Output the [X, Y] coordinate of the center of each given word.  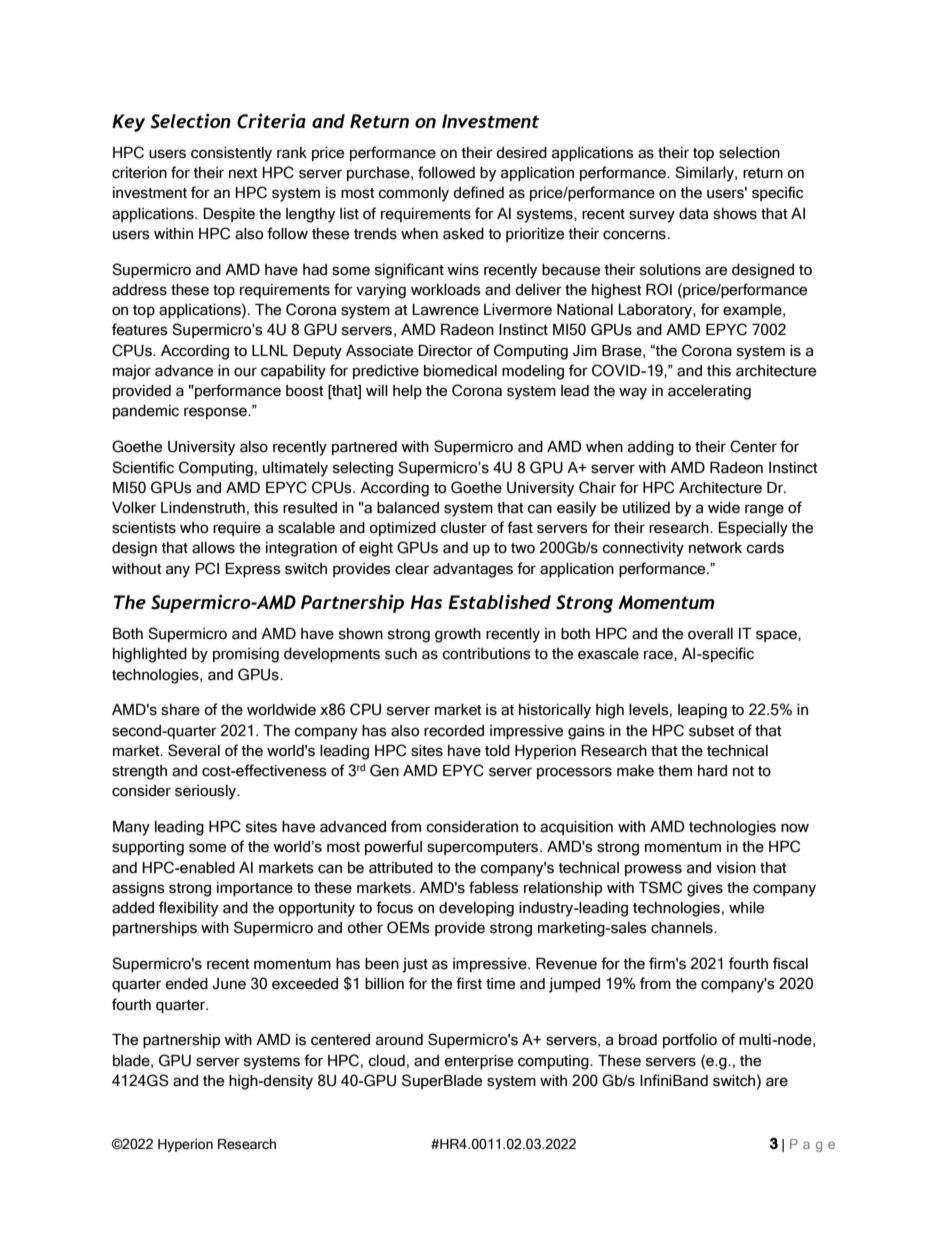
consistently [231, 154]
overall [710, 634]
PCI [207, 568]
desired [521, 153]
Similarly [705, 174]
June [229, 984]
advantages [473, 570]
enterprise [478, 1062]
